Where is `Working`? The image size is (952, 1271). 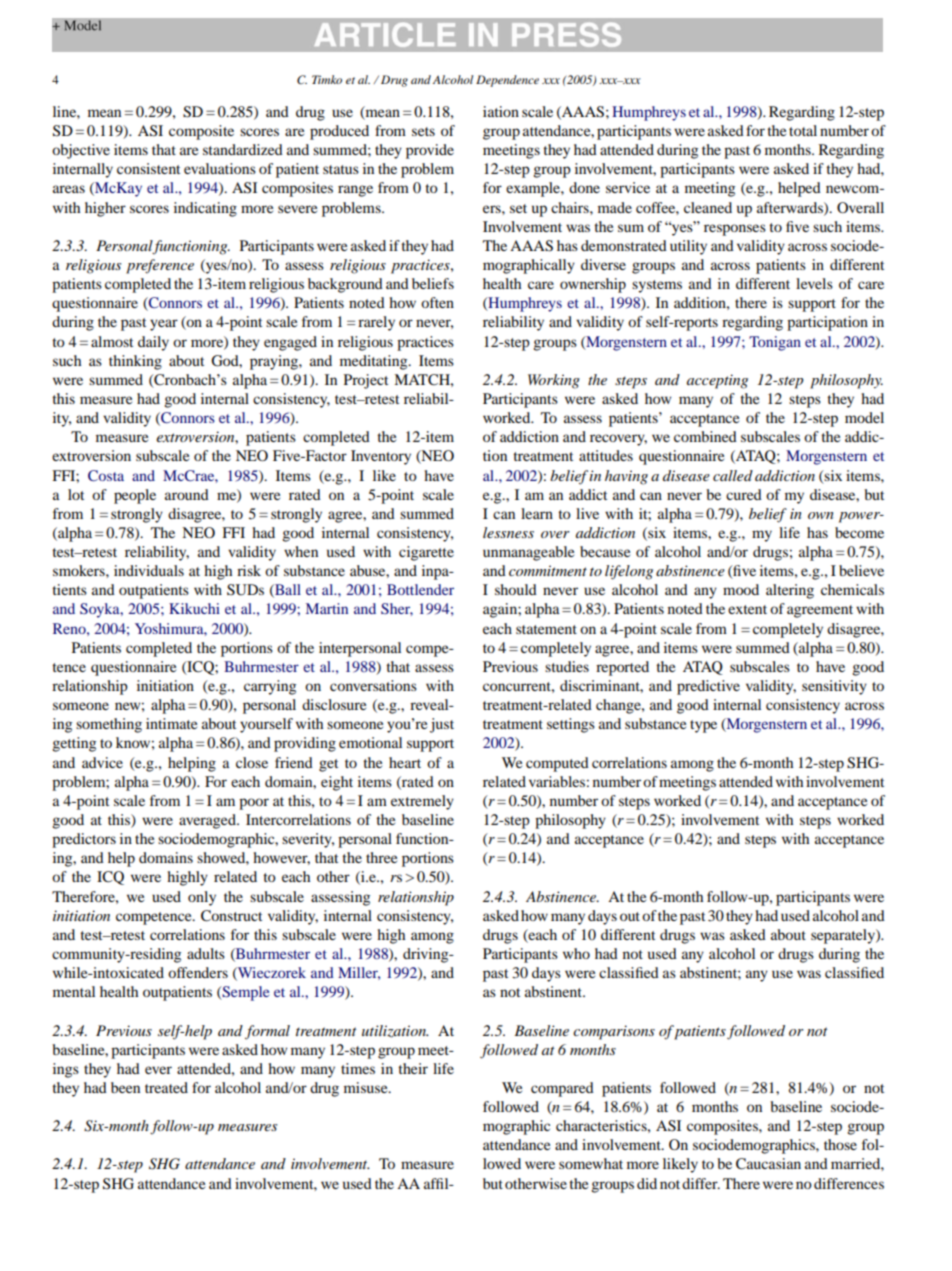 Working is located at coordinates (554, 381).
